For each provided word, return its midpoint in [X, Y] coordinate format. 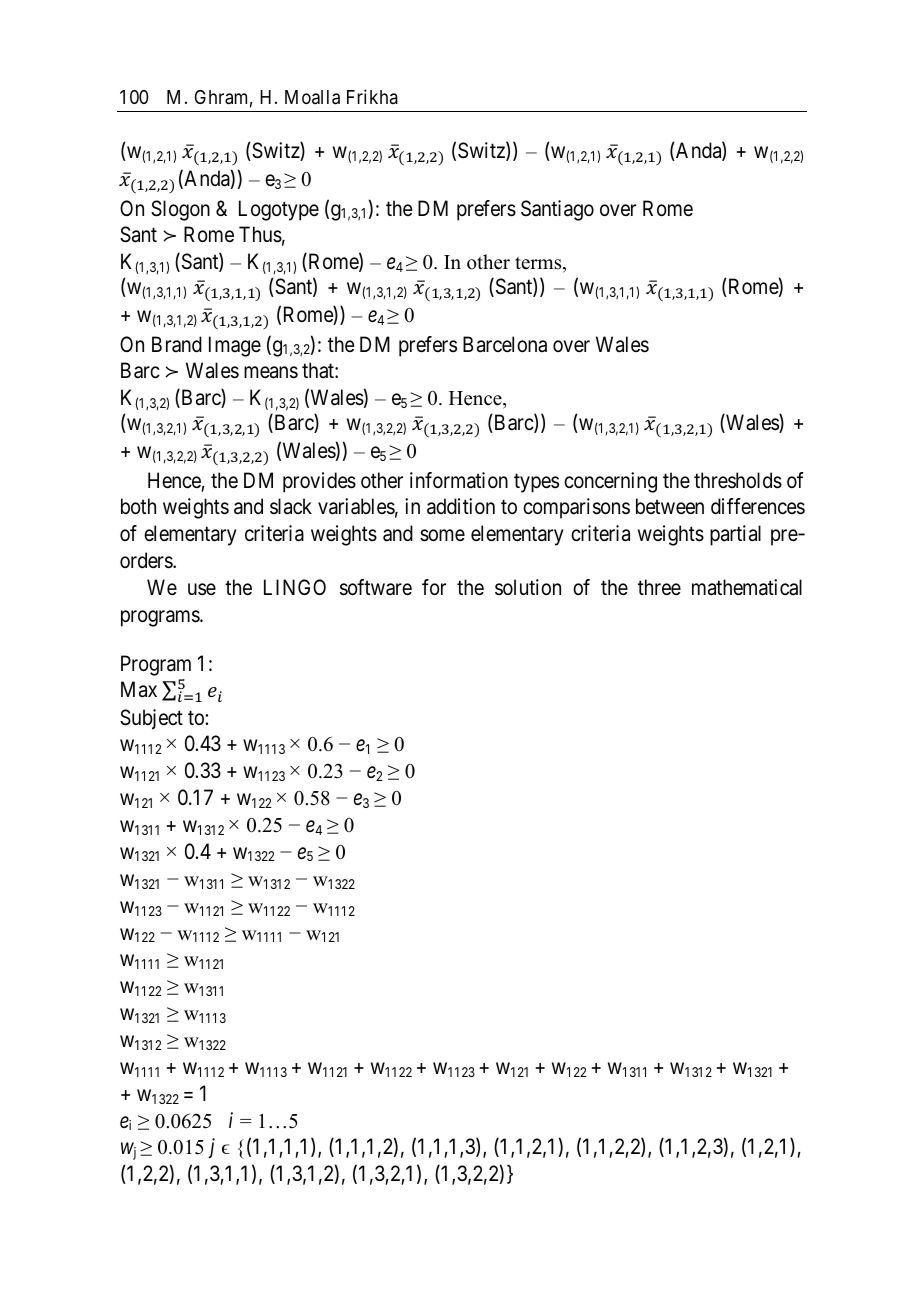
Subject [151, 719]
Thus [260, 234]
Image [235, 346]
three [659, 587]
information [459, 480]
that [319, 370]
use [202, 589]
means [271, 373]
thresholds [738, 480]
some [442, 536]
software [376, 587]
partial [735, 535]
